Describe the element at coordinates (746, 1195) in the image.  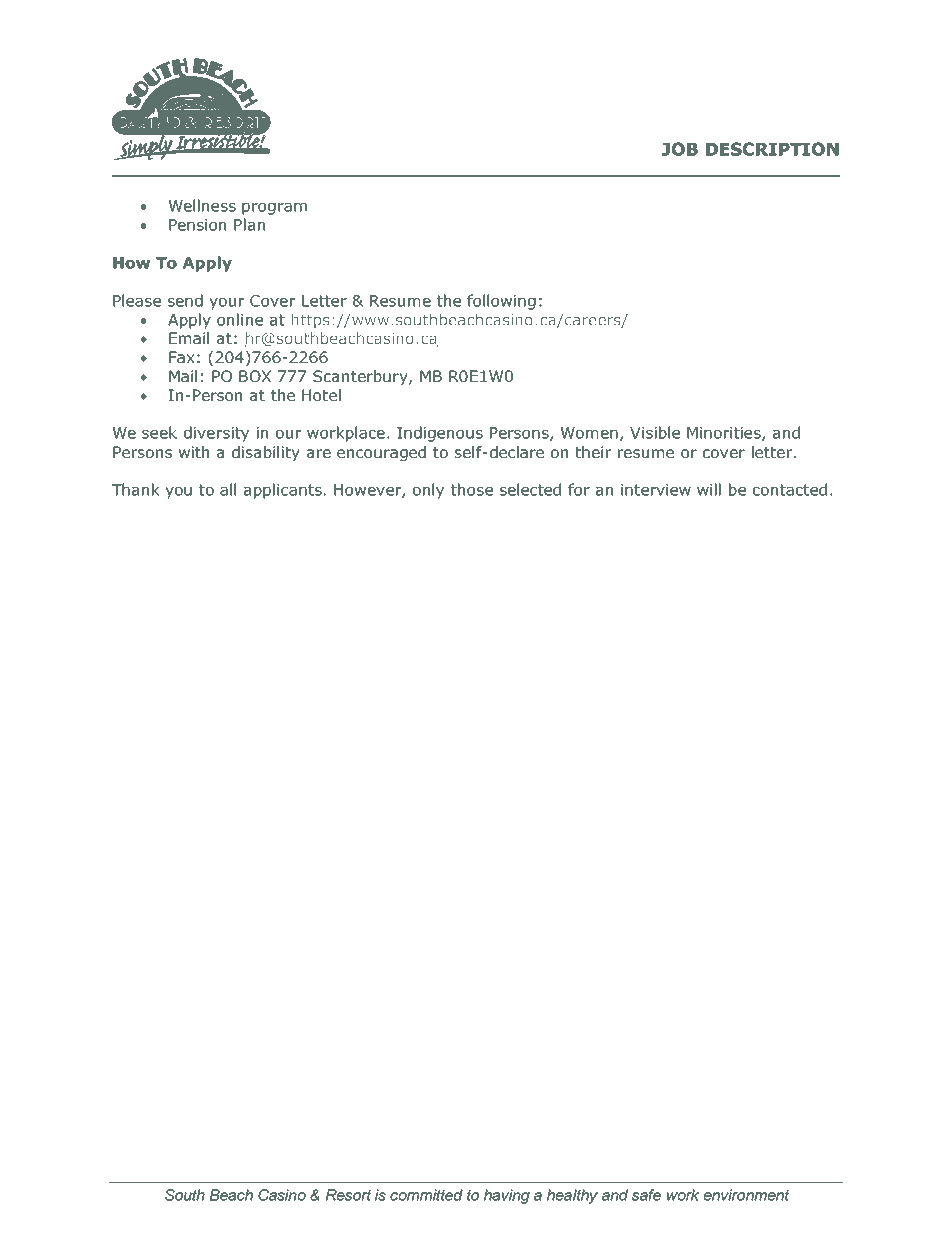
I see `environment` at that location.
